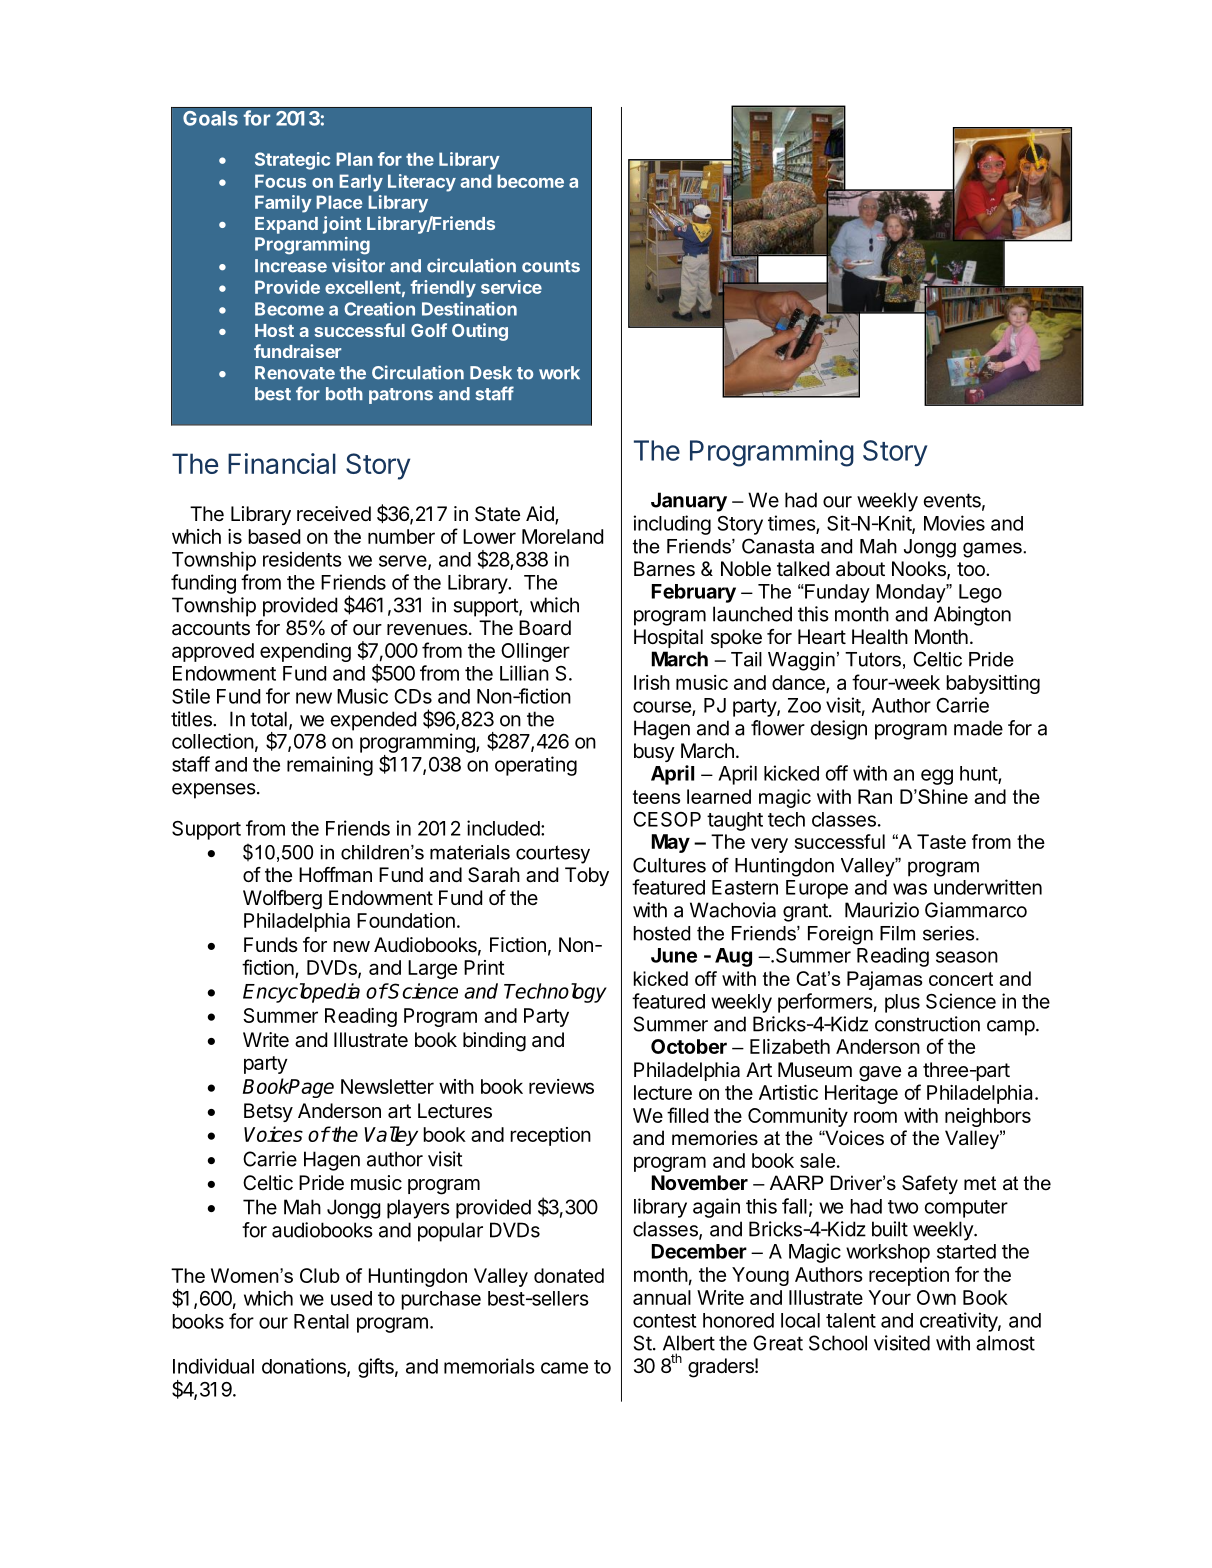 The width and height of the screenshot is (1212, 1568). Describe the element at coordinates (292, 161) in the screenshot. I see `Strategic` at that location.
